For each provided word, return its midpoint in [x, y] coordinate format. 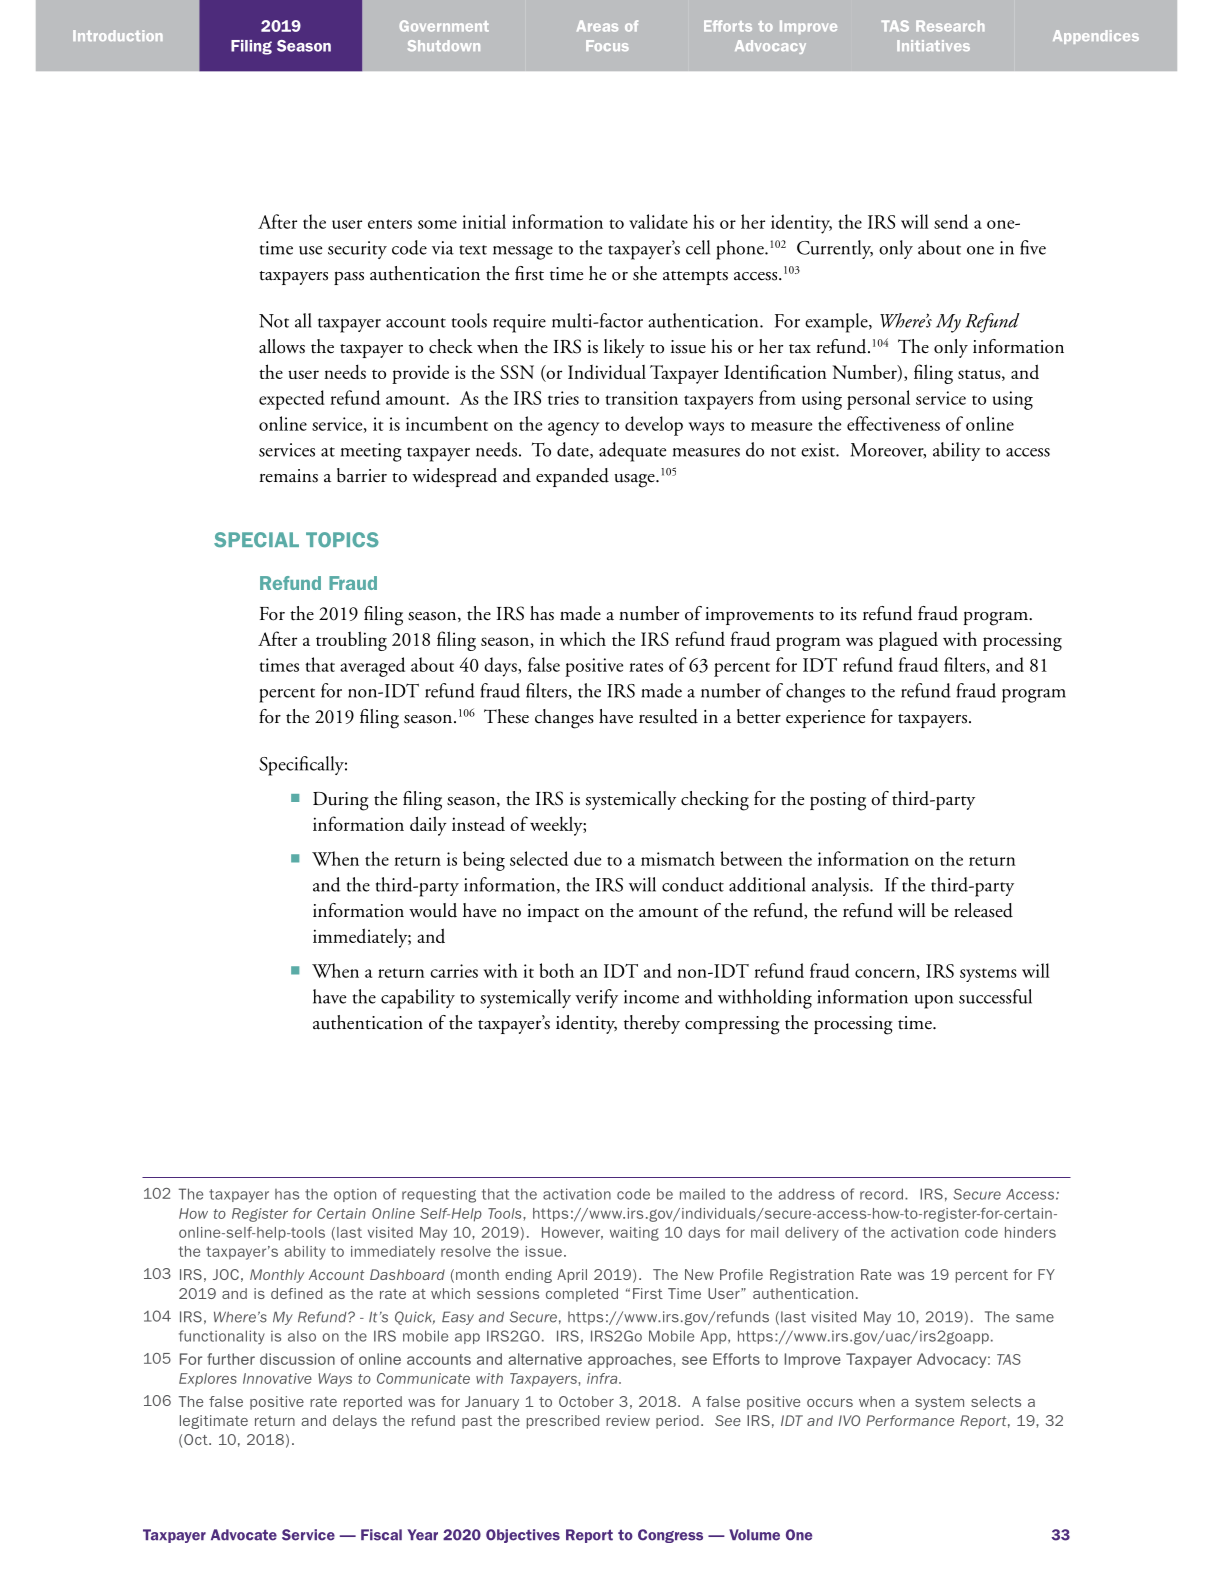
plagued [908, 641]
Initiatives [933, 45]
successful [995, 996]
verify [596, 998]
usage [635, 481]
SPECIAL [256, 540]
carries [454, 971]
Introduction [117, 35]
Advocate [244, 1535]
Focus [607, 45]
